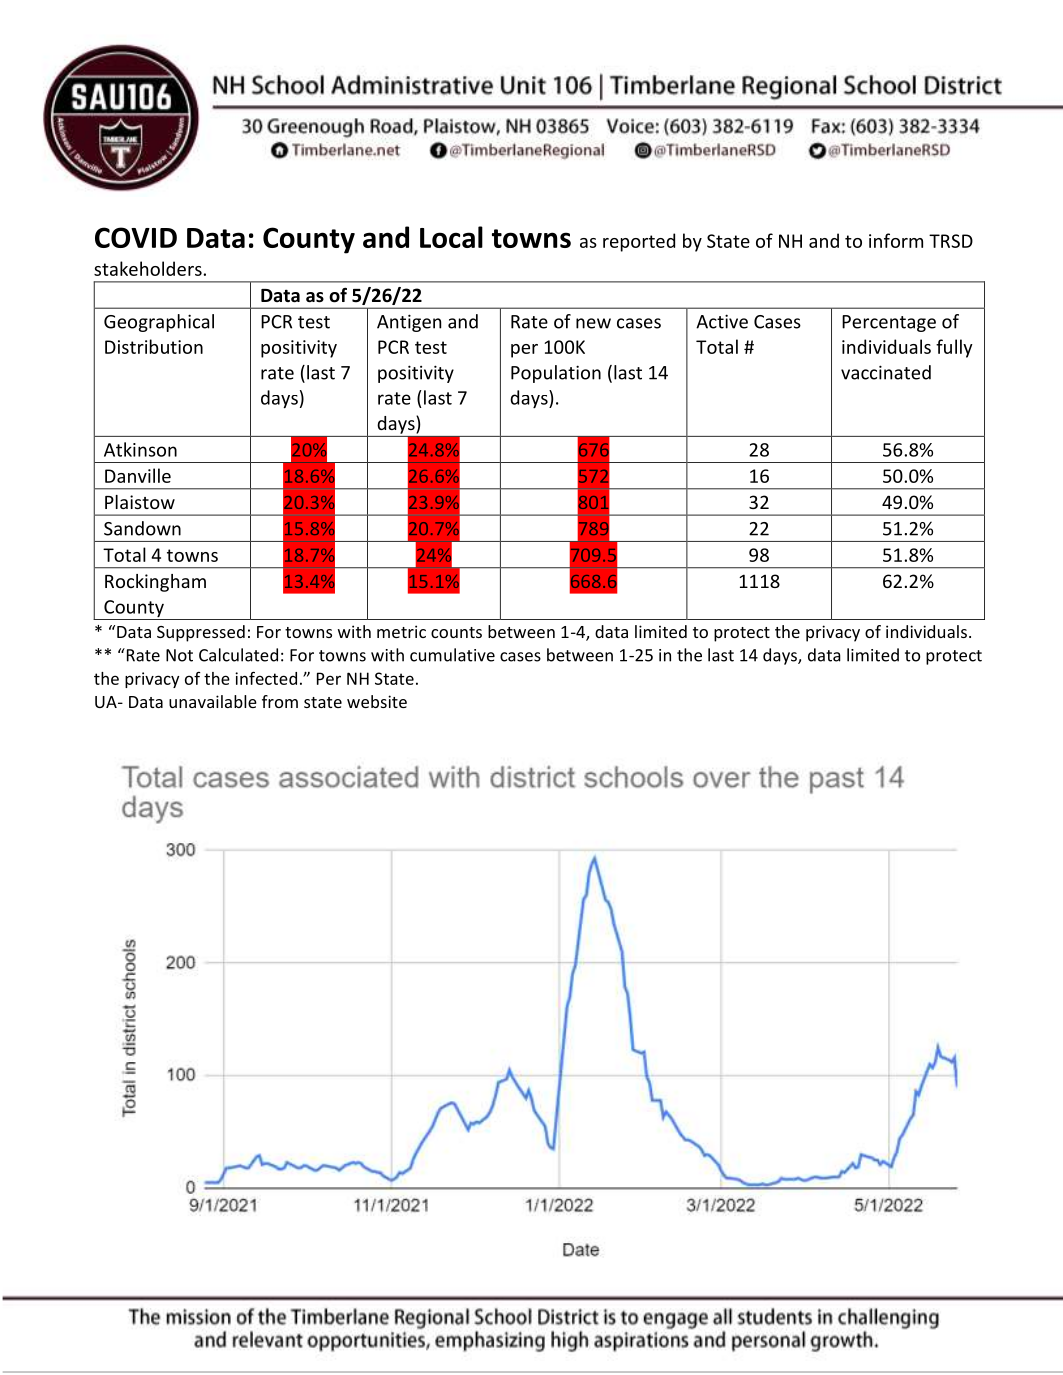 The height and width of the image is (1375, 1063). What do you see at coordinates (266, 678) in the image?
I see `infected` at bounding box center [266, 678].
